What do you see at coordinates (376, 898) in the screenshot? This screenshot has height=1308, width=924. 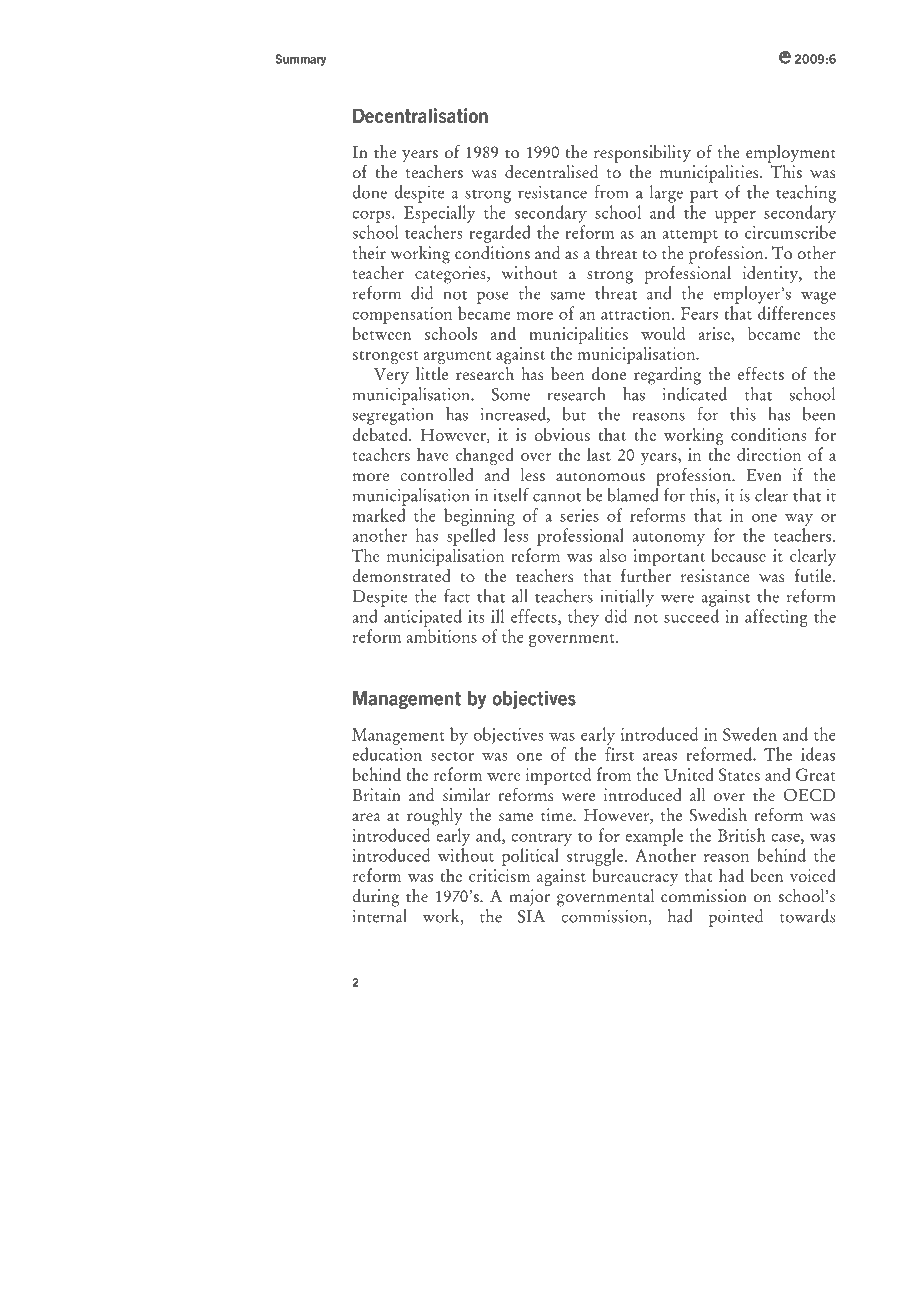 I see `during` at bounding box center [376, 898].
